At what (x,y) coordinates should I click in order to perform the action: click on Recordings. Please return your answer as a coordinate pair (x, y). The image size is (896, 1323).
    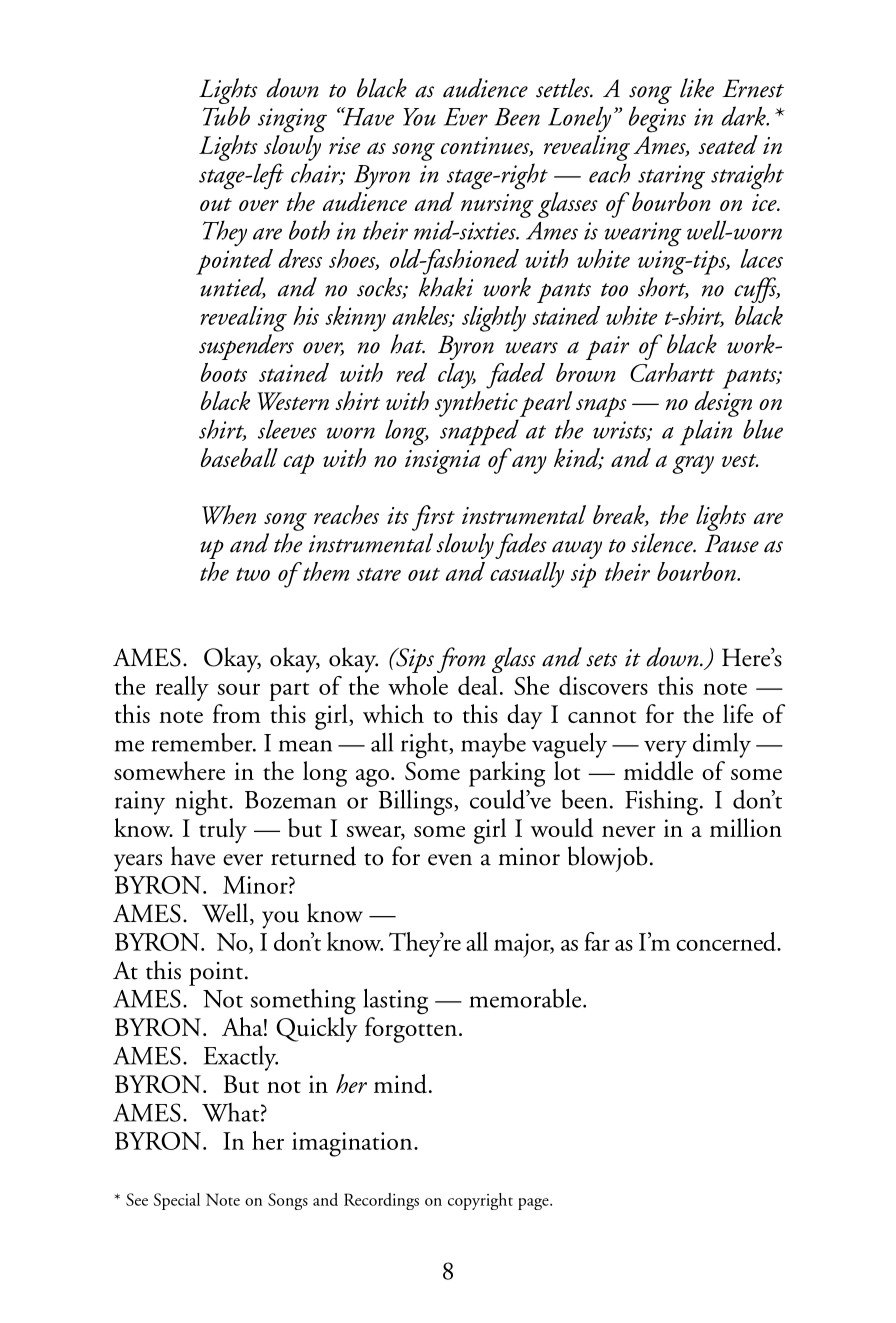
    Looking at the image, I should click on (381, 1201).
